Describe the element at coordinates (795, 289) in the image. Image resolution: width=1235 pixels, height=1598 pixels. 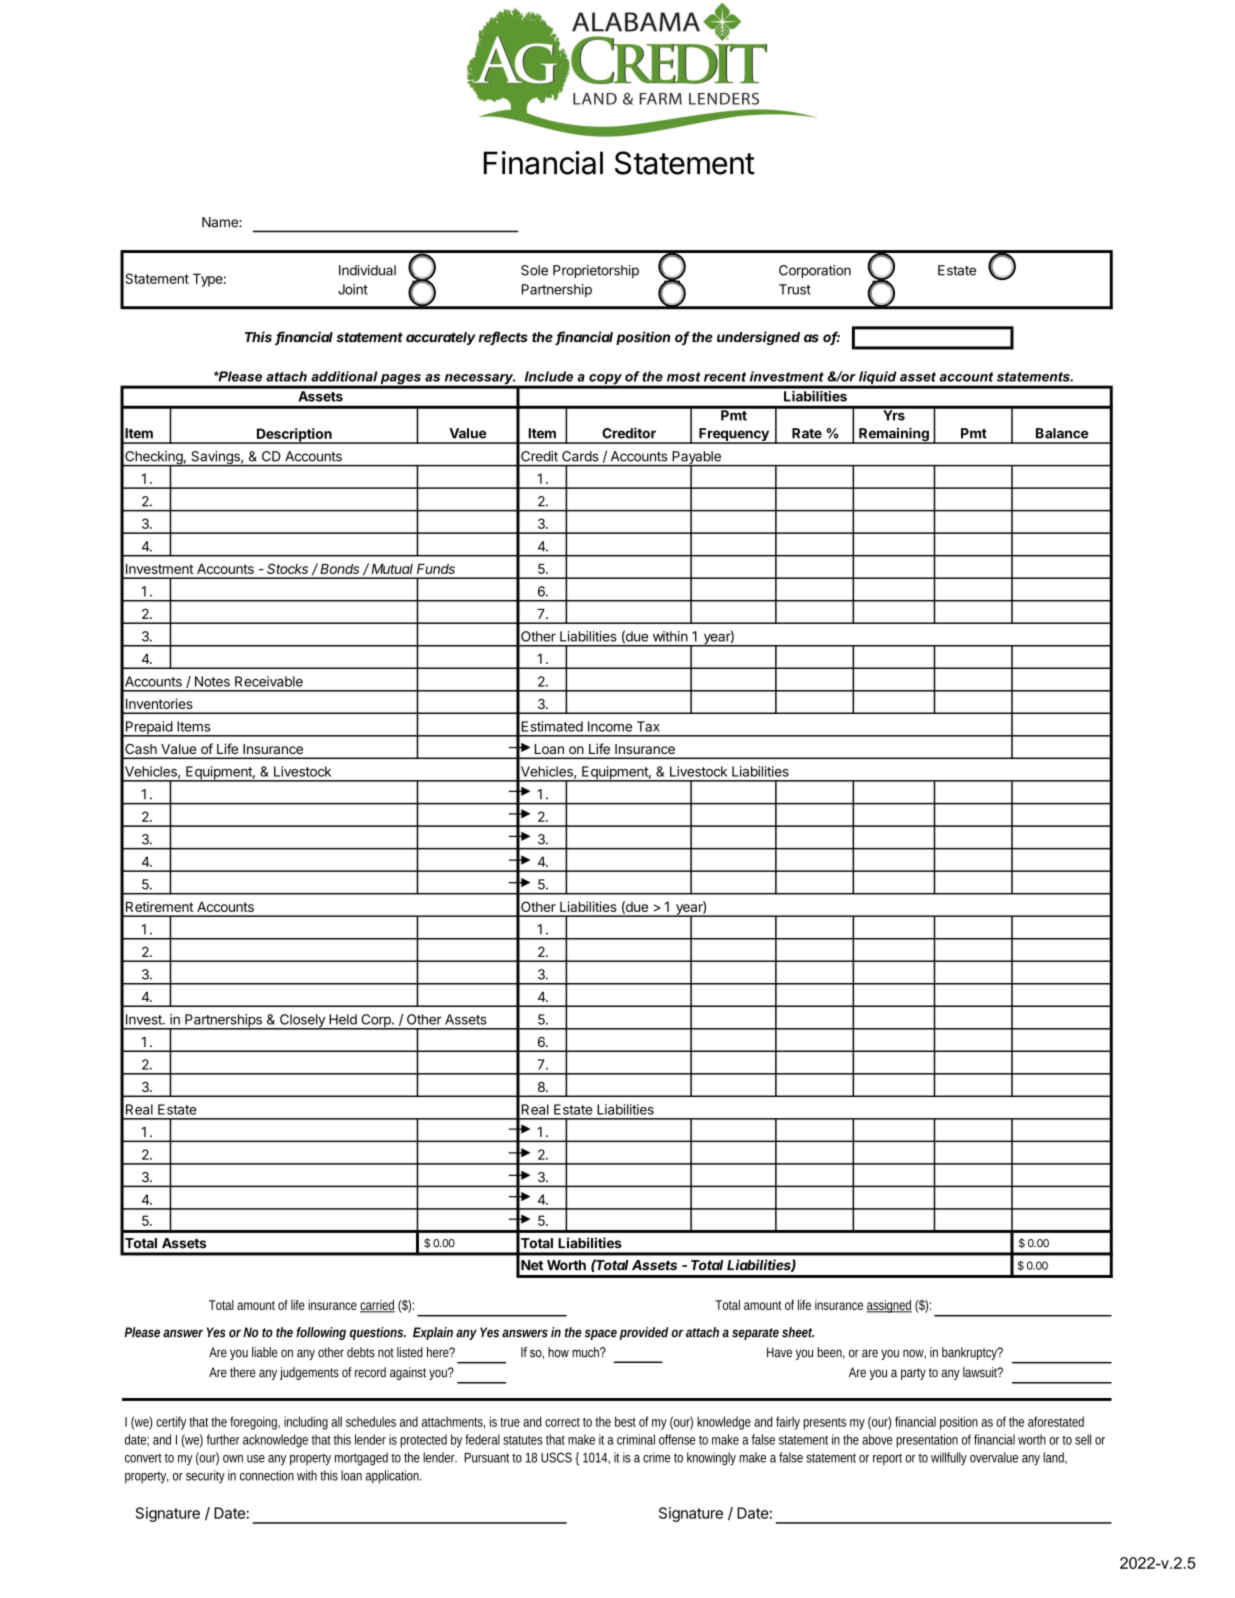
I see `Trust` at that location.
